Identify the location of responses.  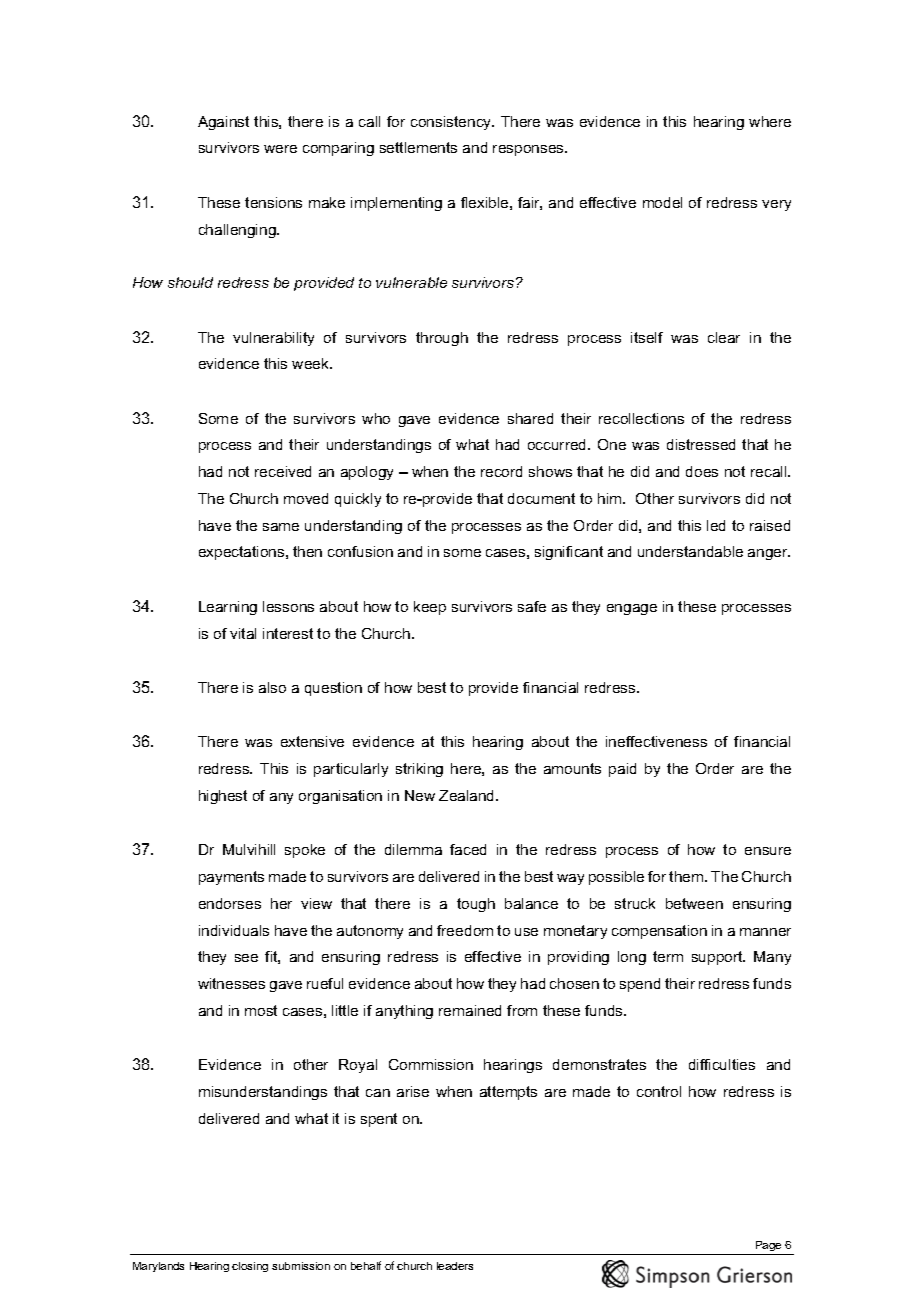
(529, 150).
